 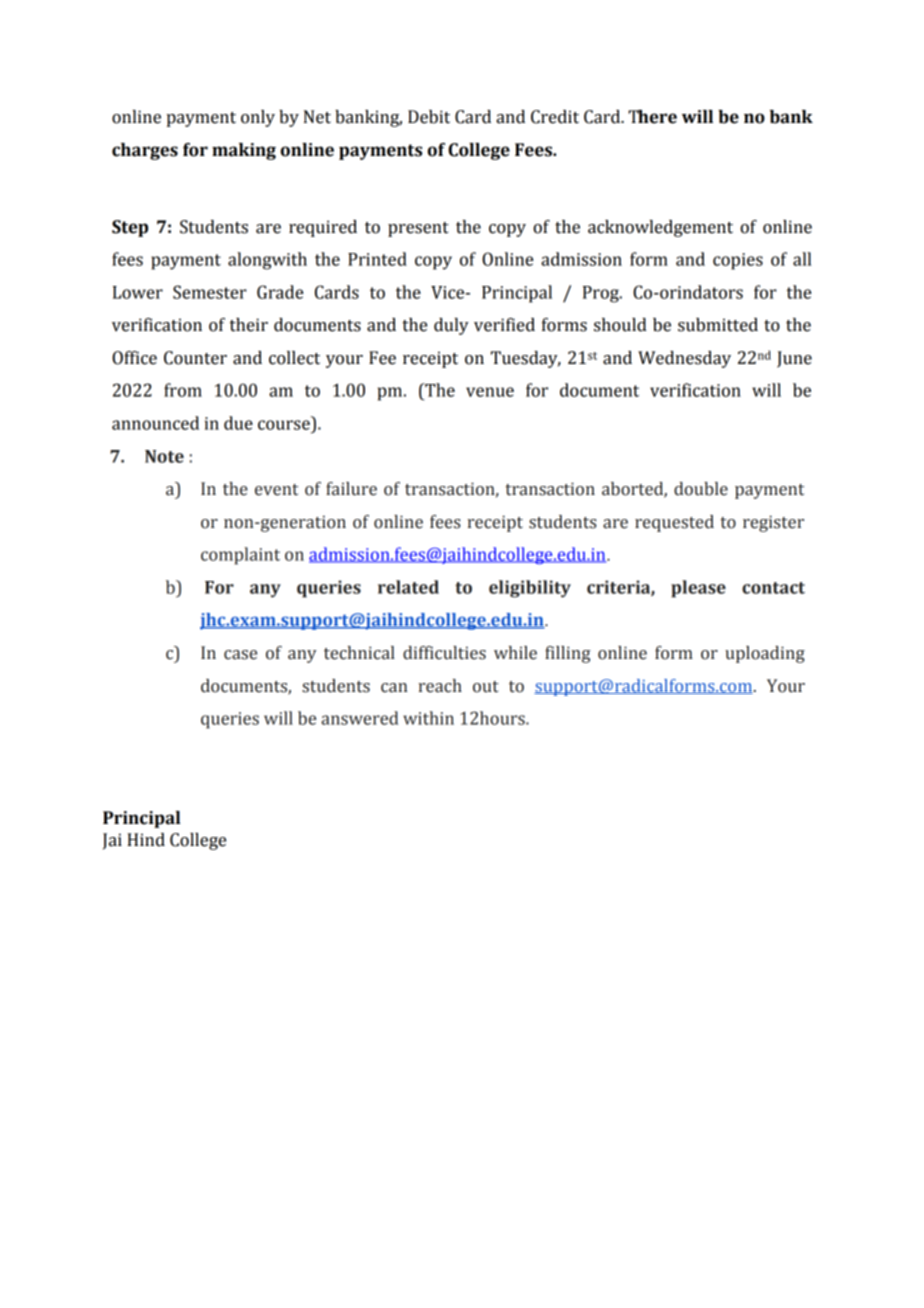 I want to click on There, so click(x=652, y=117).
